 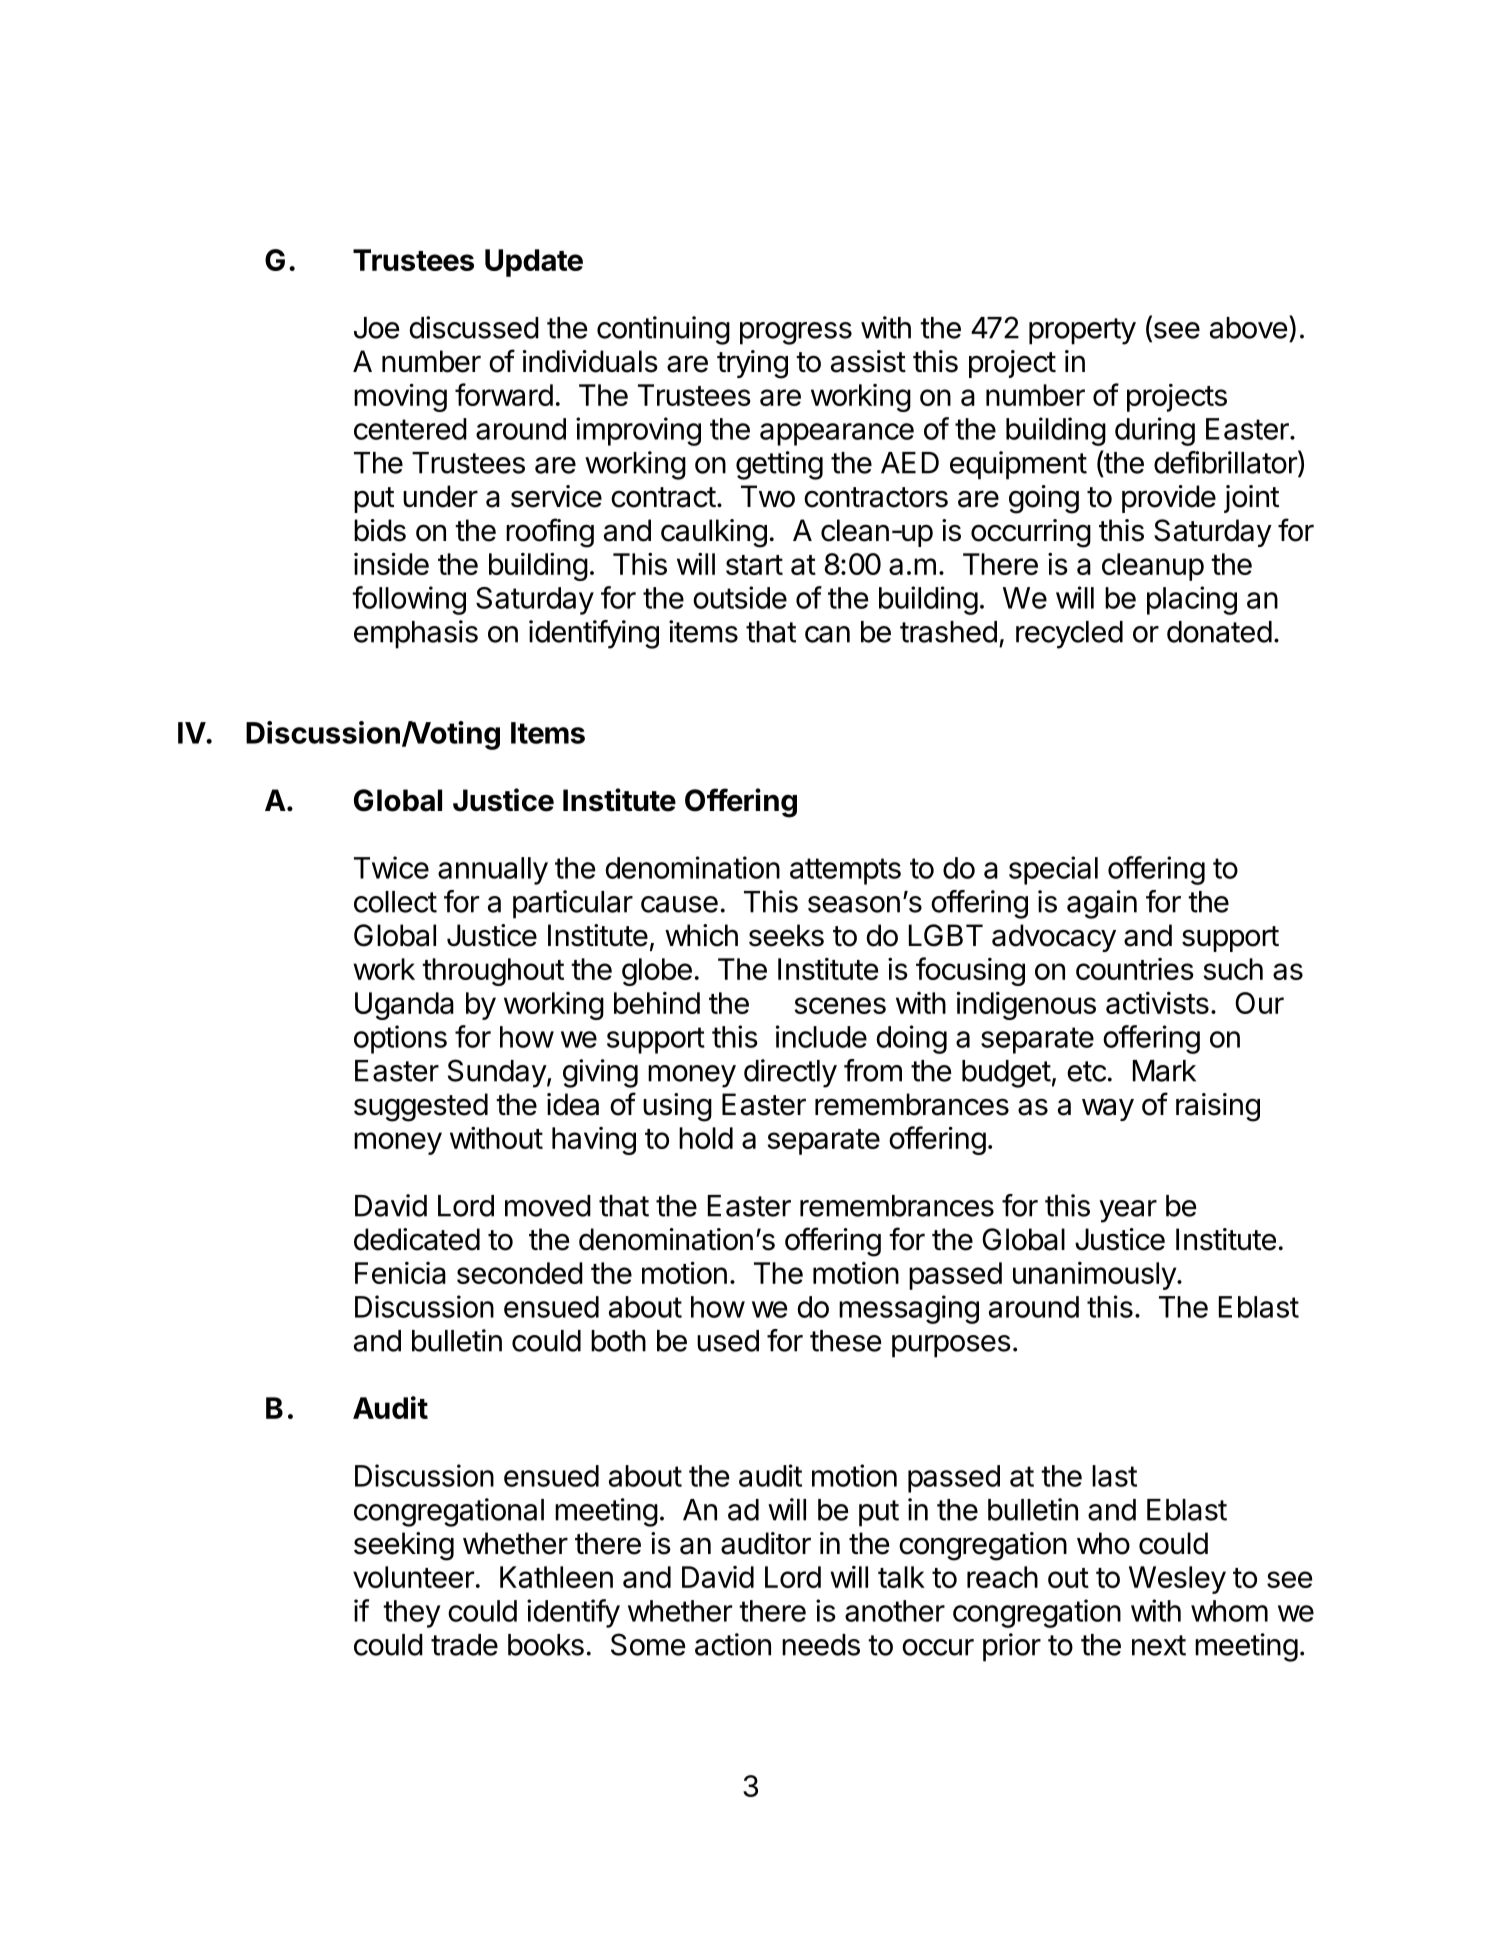 I want to click on can, so click(x=827, y=634).
